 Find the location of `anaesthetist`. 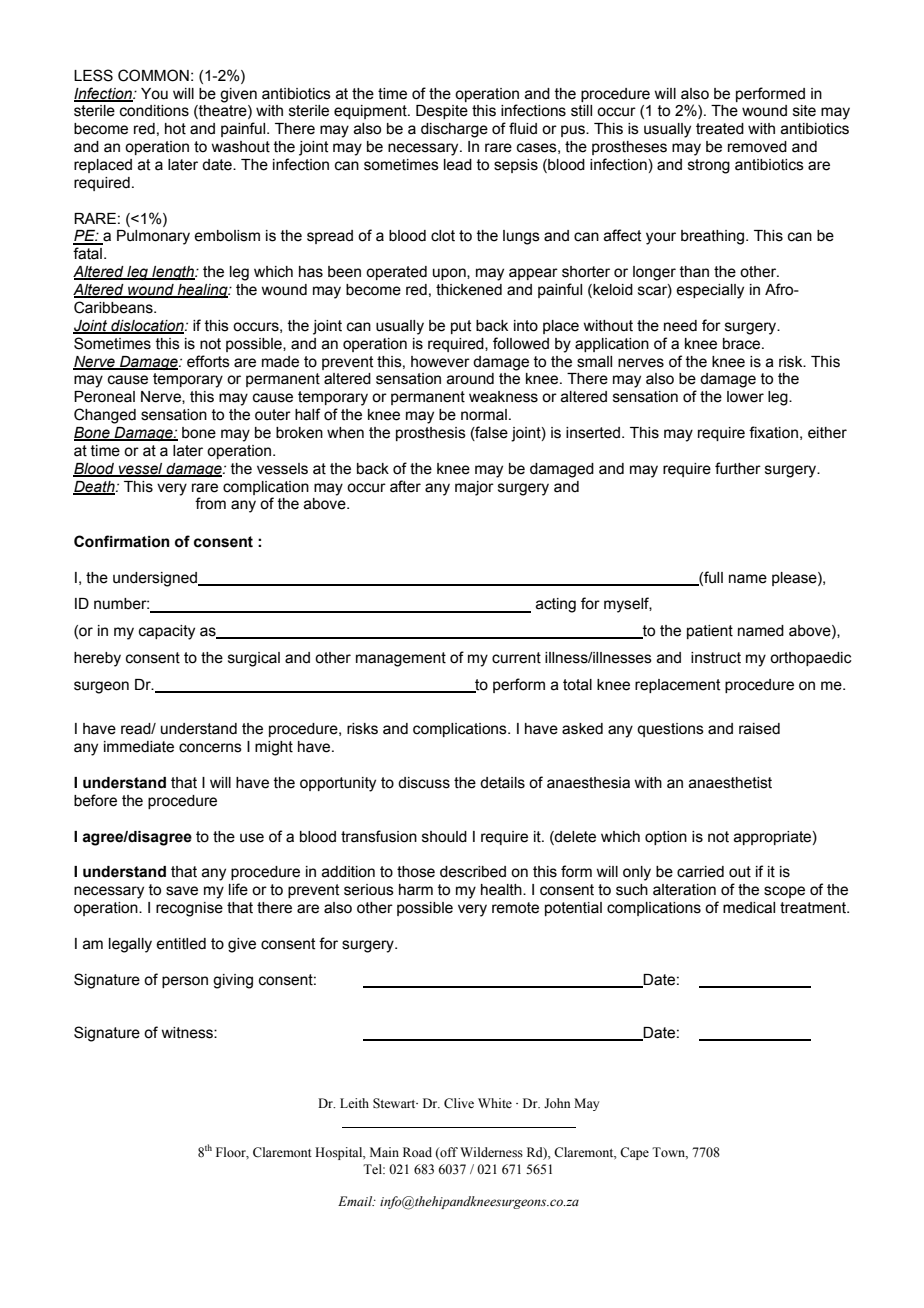

anaesthetist is located at coordinates (730, 783).
